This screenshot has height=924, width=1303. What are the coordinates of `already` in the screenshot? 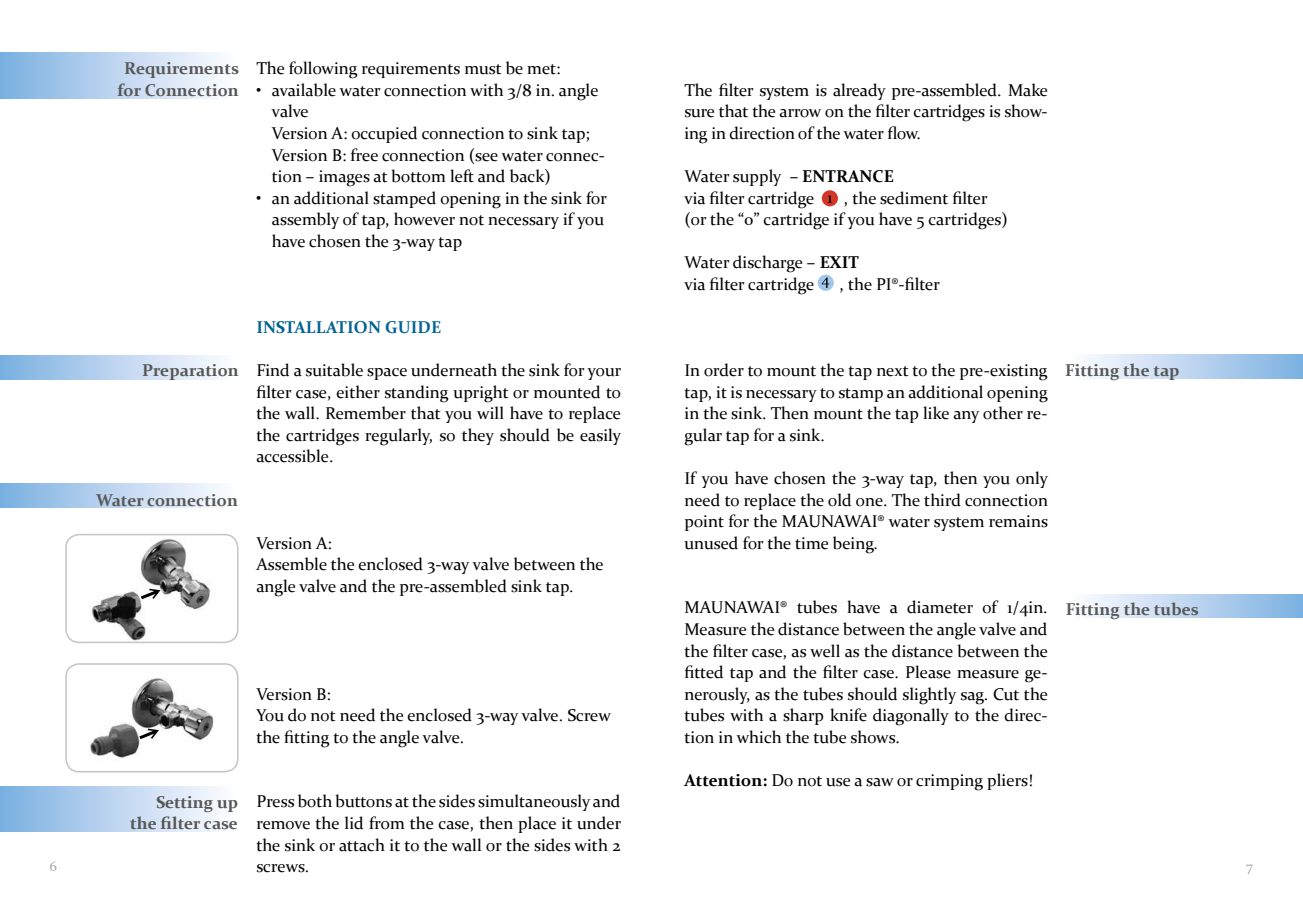 It's located at (859, 91).
